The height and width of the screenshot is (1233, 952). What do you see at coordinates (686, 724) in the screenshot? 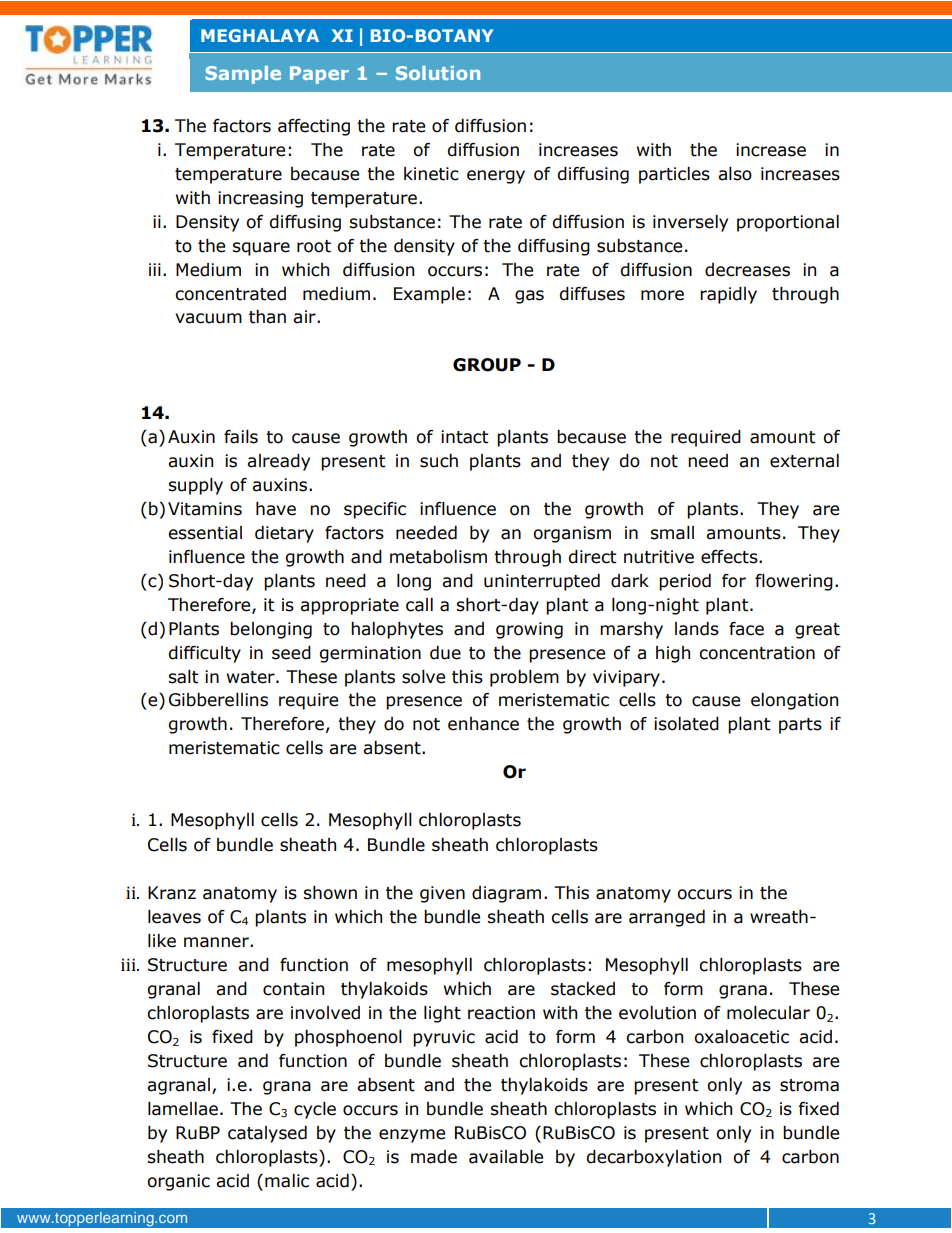
I see `isolated` at bounding box center [686, 724].
